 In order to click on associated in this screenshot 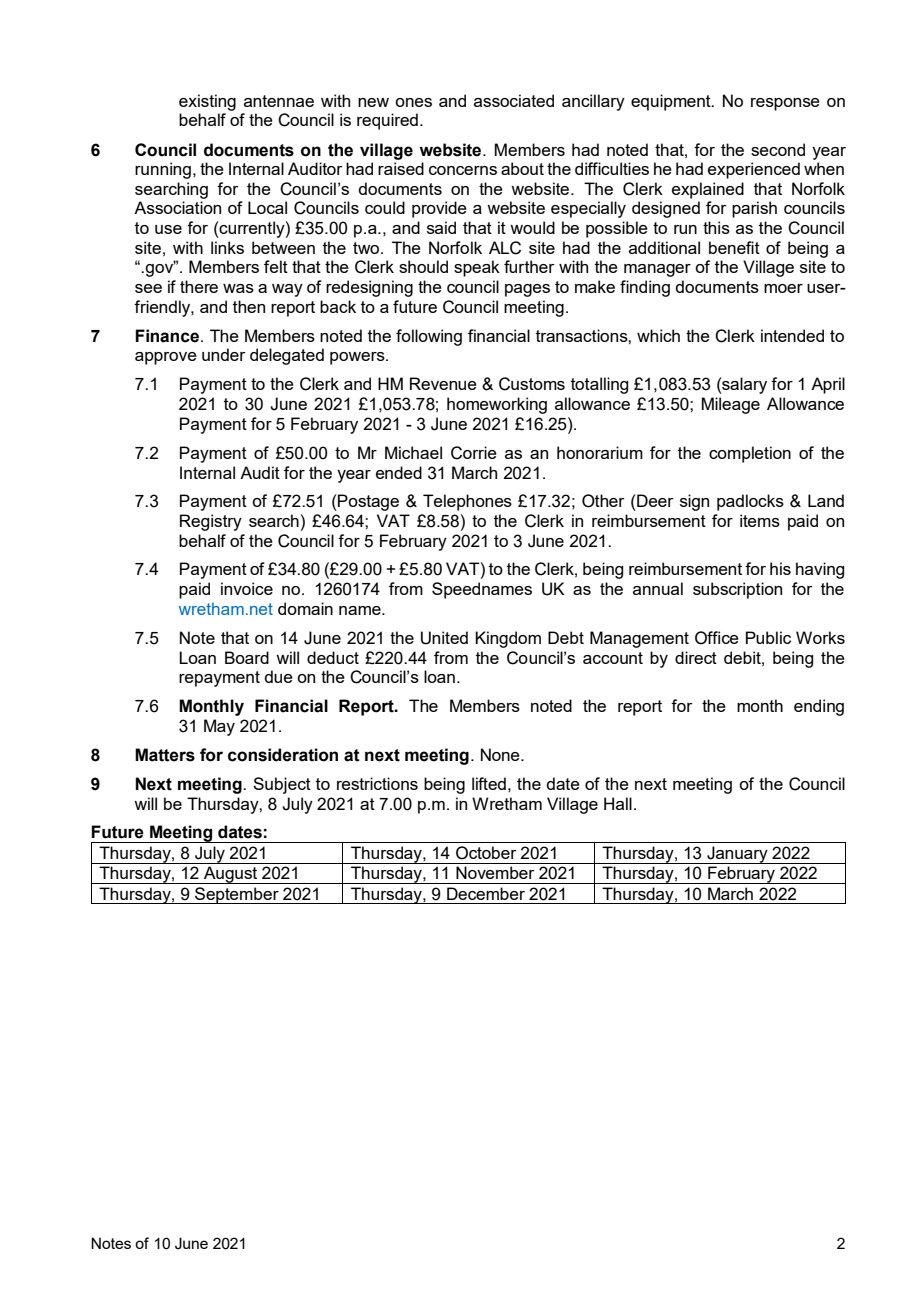, I will do `click(514, 100)`.
